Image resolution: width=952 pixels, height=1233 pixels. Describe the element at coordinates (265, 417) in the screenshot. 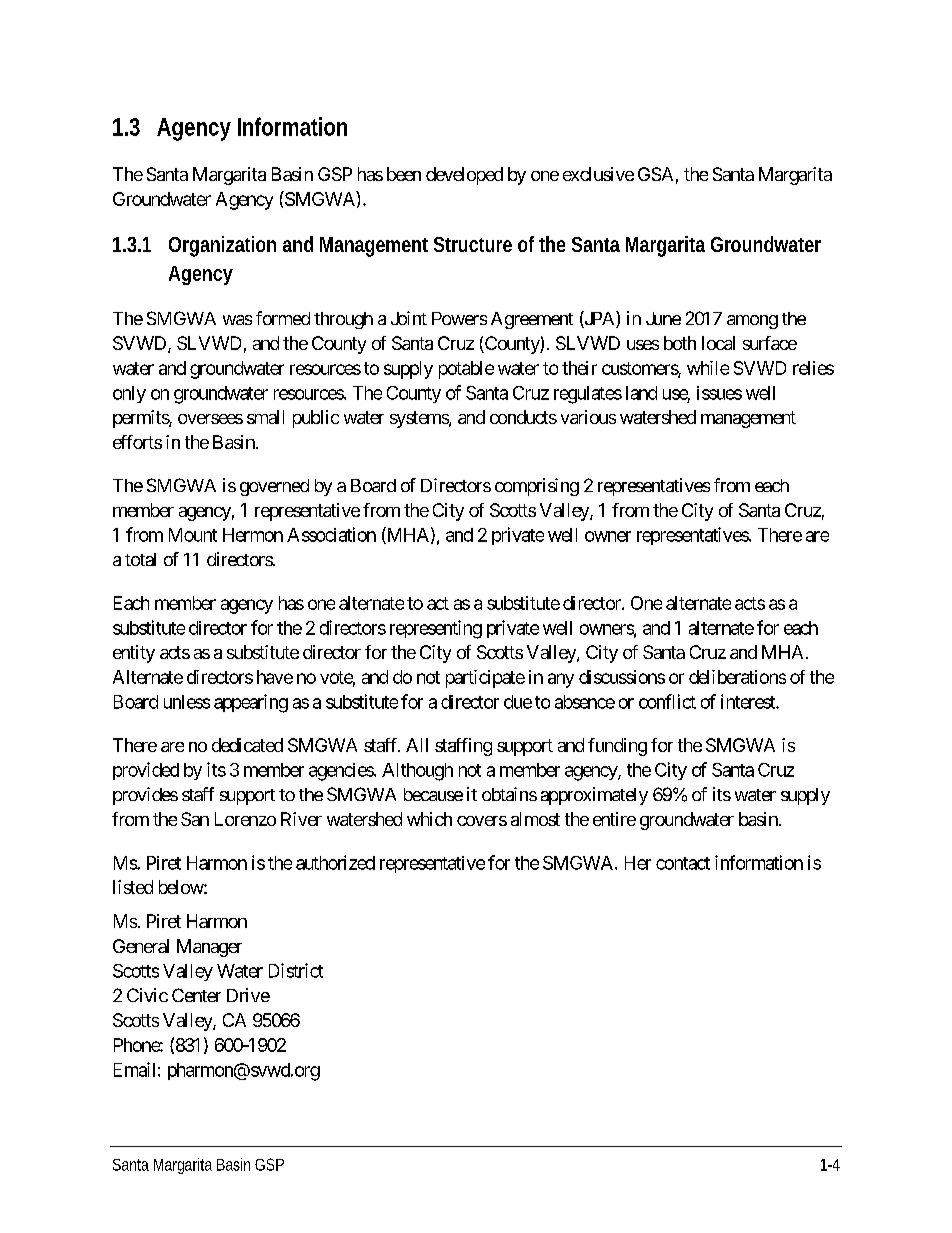

I see `small` at that location.
